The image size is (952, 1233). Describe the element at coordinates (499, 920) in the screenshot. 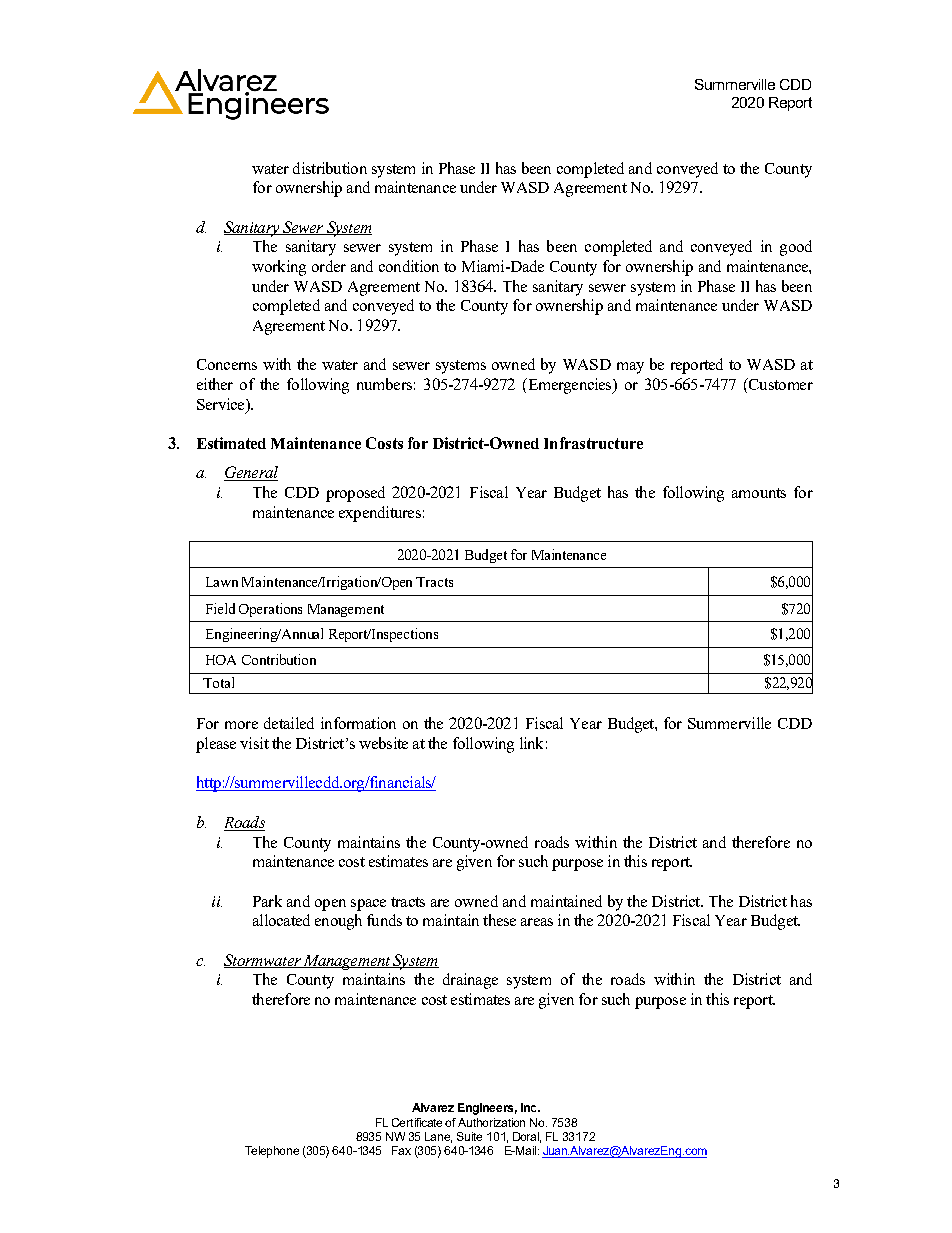

I see `these` at that location.
